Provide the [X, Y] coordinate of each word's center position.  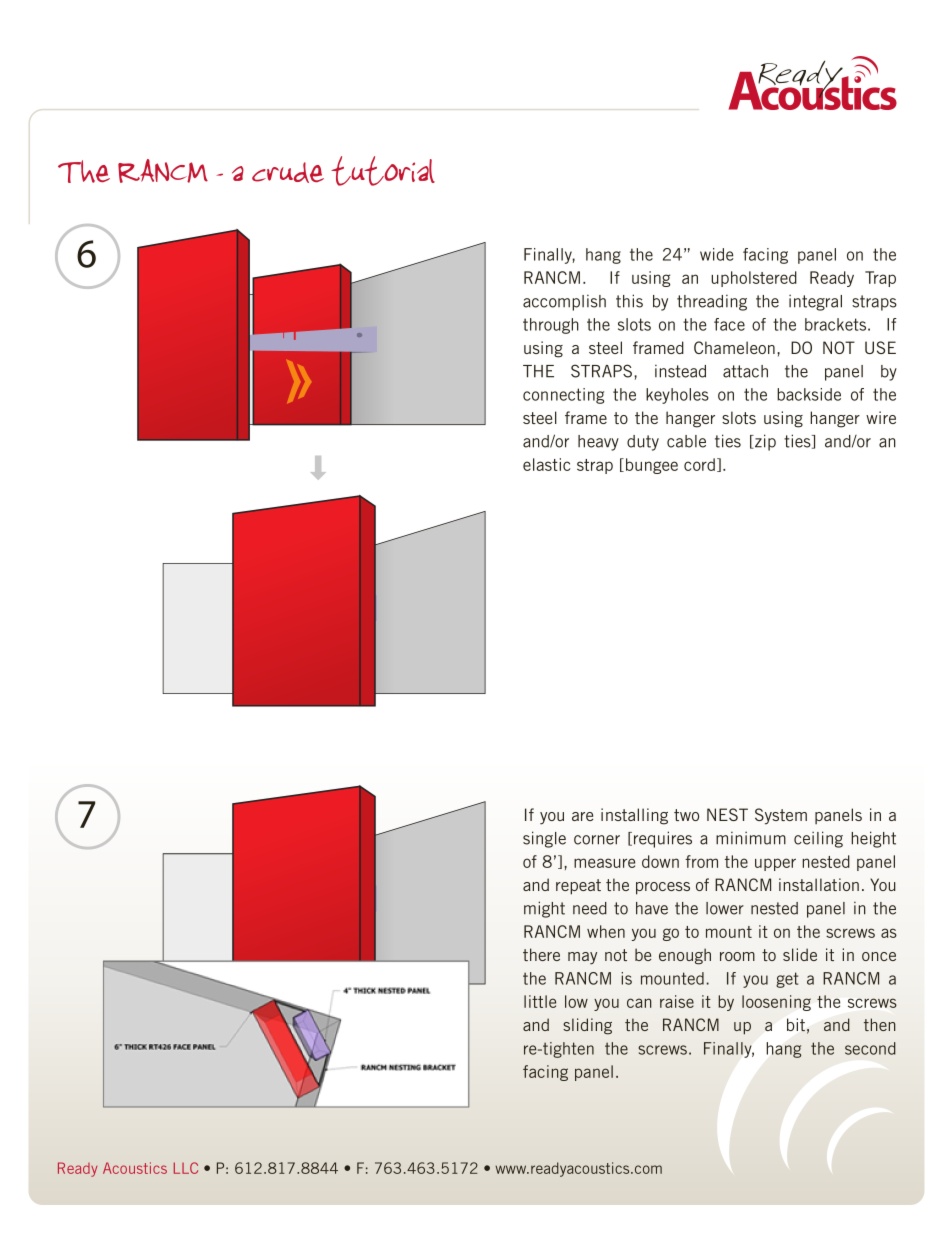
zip [764, 442]
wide [716, 254]
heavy [598, 443]
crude [288, 172]
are [582, 816]
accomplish [564, 302]
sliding [587, 1026]
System [781, 816]
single [544, 839]
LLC [186, 1168]
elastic [546, 464]
